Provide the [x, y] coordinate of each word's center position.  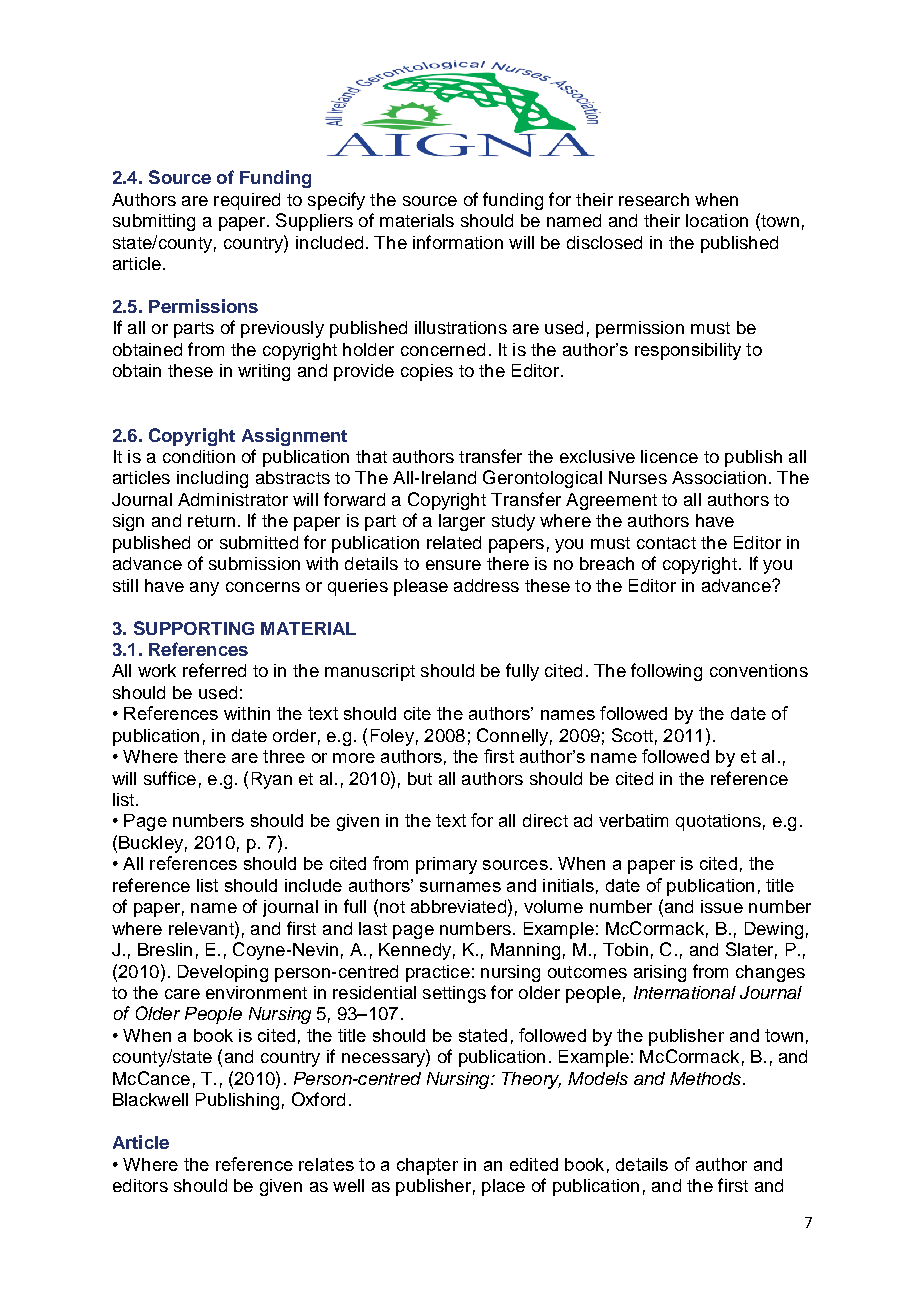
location [717, 220]
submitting [154, 222]
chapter [427, 1166]
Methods [707, 1078]
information [458, 242]
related [454, 542]
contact [666, 543]
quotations [718, 822]
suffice [170, 778]
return [211, 521]
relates [326, 1164]
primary [446, 865]
